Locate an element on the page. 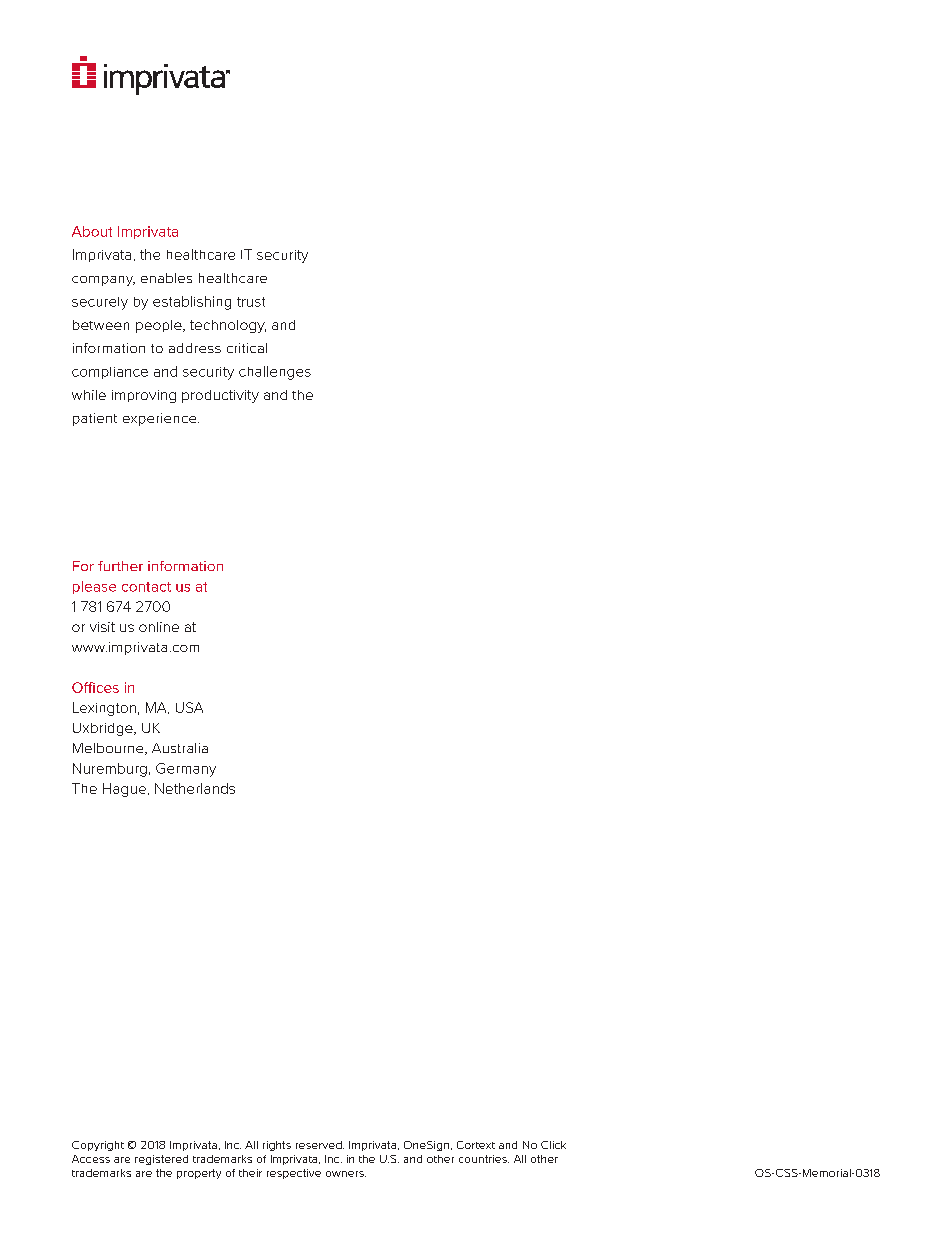  USA is located at coordinates (189, 707).
